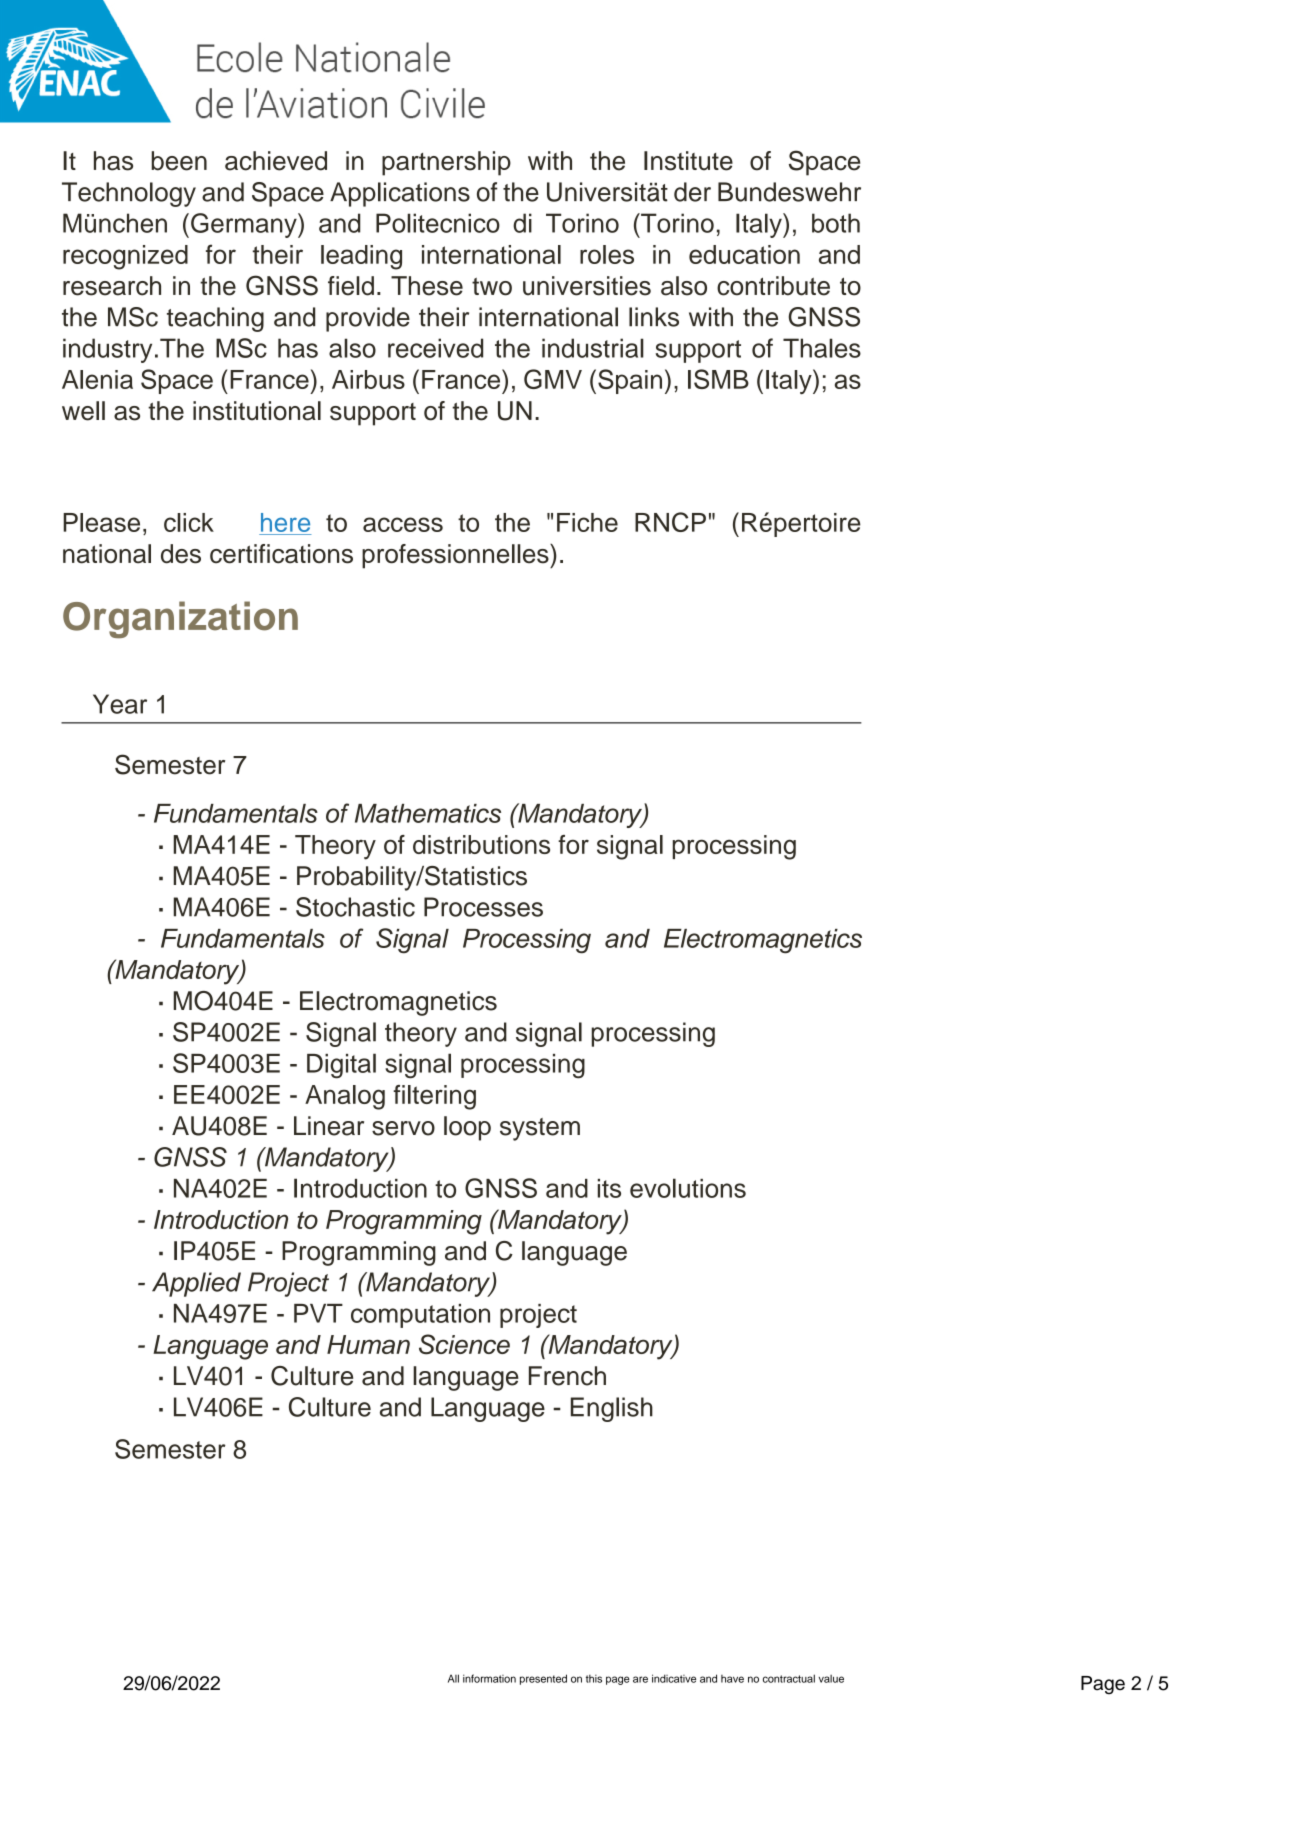 The image size is (1292, 1827). Describe the element at coordinates (196, 1284) in the image. I see `Applied` at that location.
